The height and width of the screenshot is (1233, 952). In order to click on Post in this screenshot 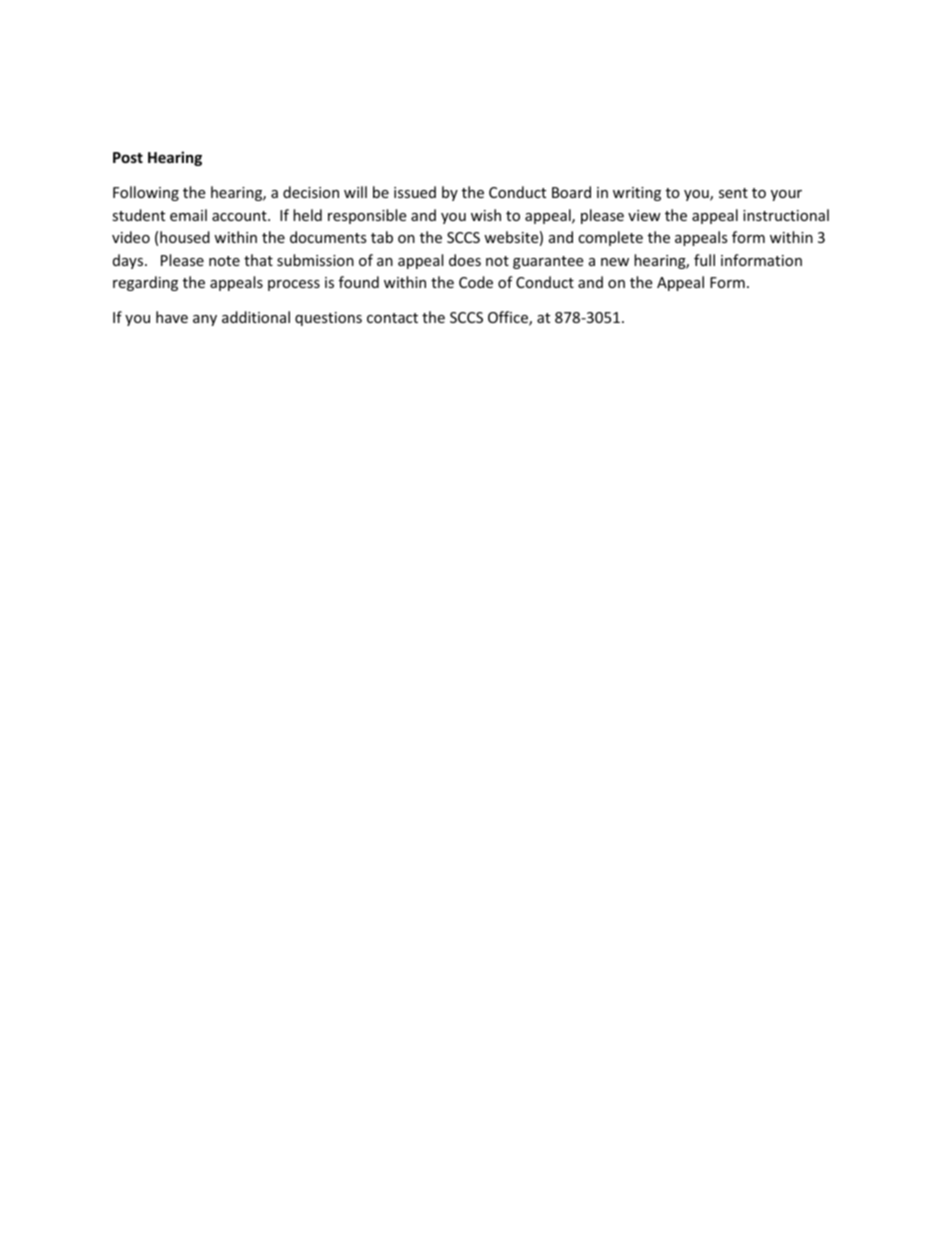, I will do `click(128, 157)`.
